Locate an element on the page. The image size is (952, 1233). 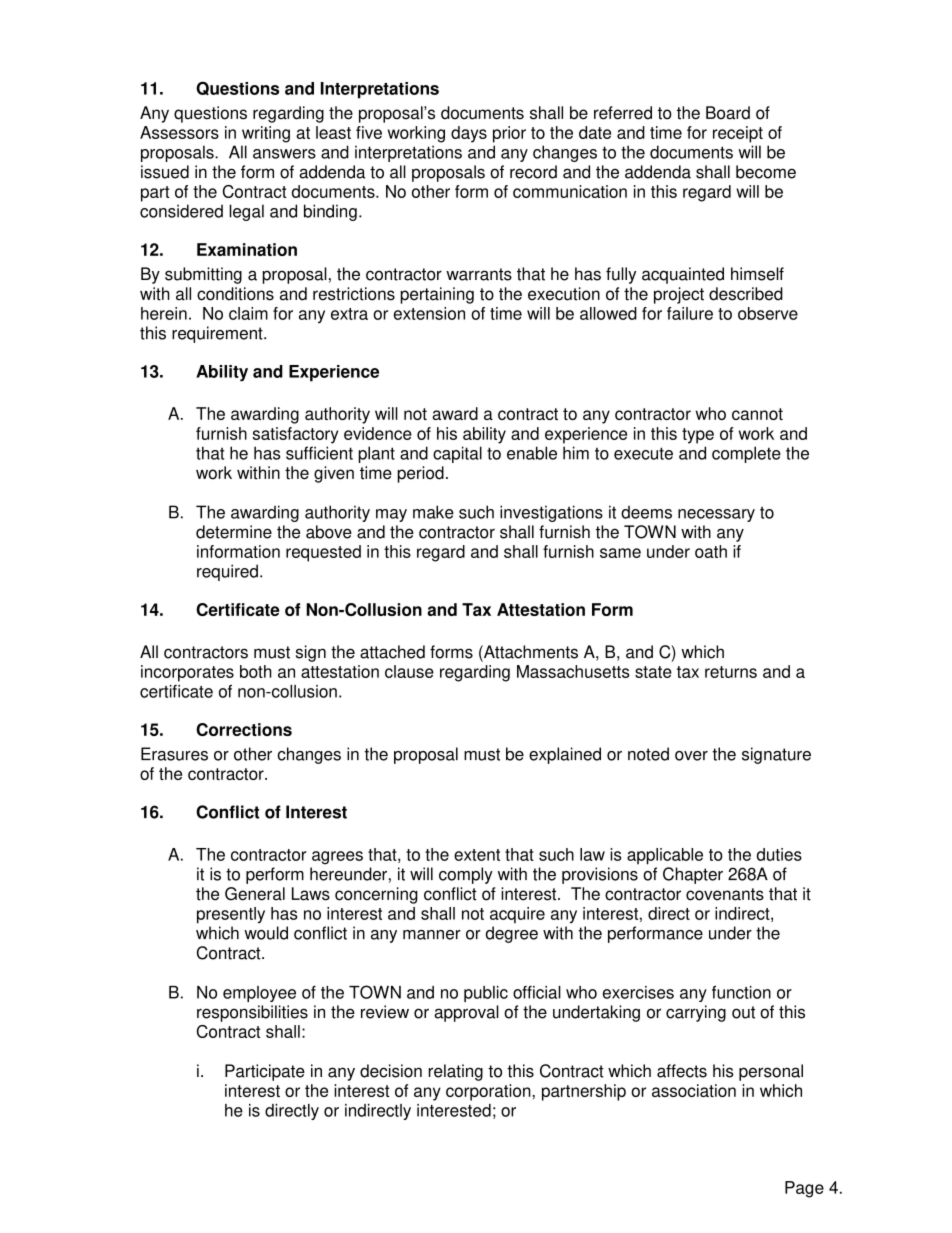
receipt is located at coordinates (738, 134).
